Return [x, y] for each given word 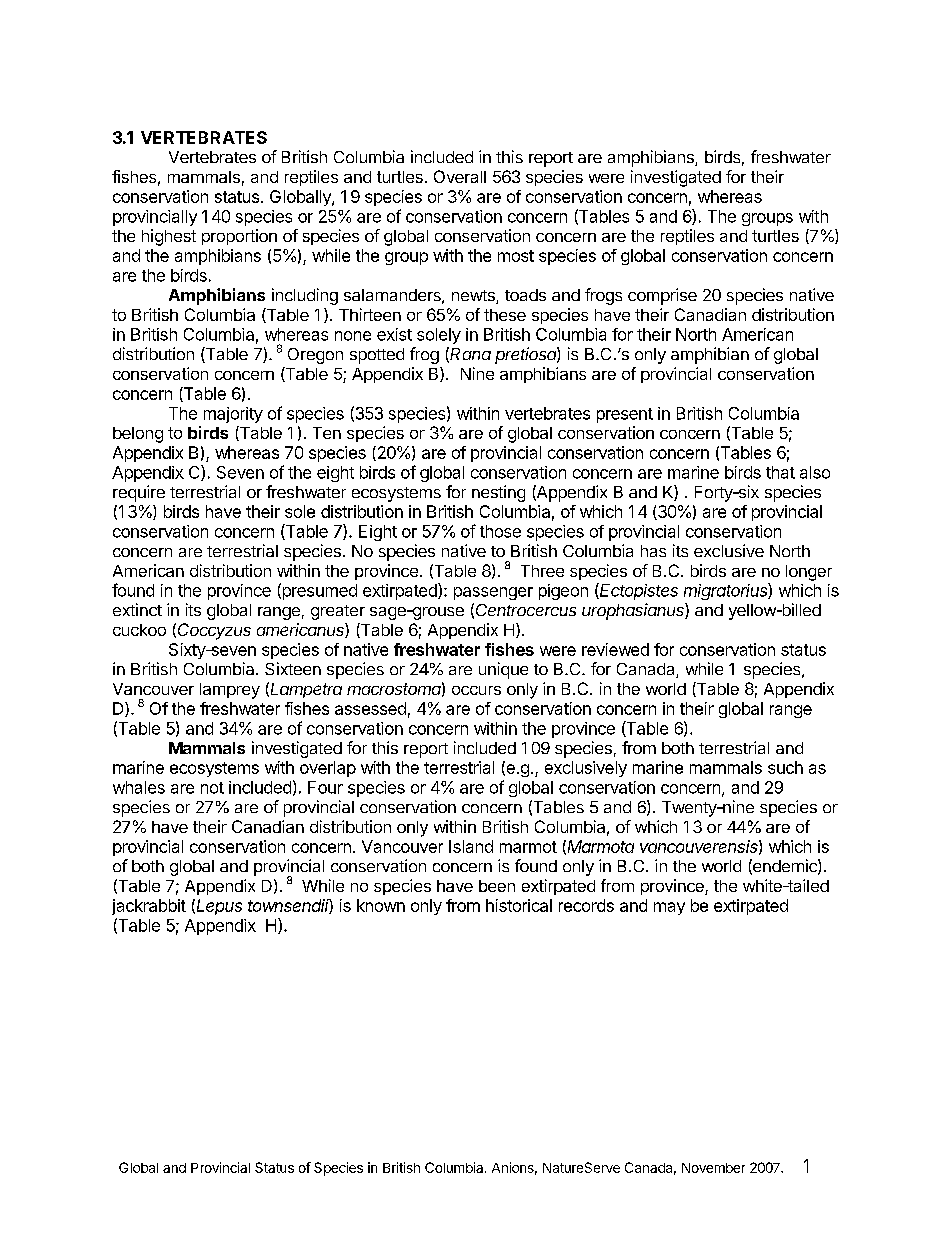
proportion [239, 237]
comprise [662, 296]
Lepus [219, 907]
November [713, 1168]
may [669, 908]
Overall [460, 176]
